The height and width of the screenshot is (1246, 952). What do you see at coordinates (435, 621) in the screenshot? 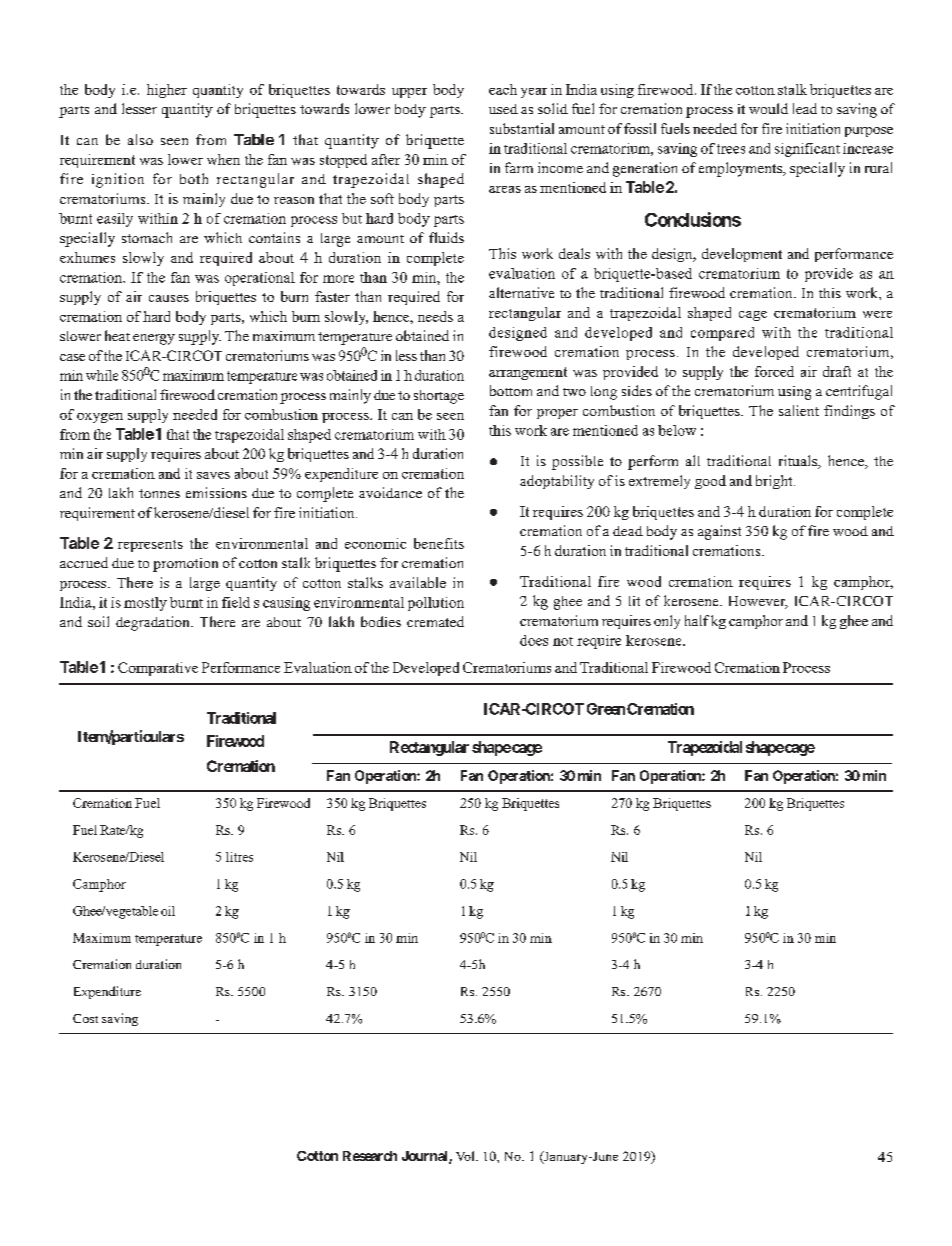
I see `cremated` at bounding box center [435, 621].
